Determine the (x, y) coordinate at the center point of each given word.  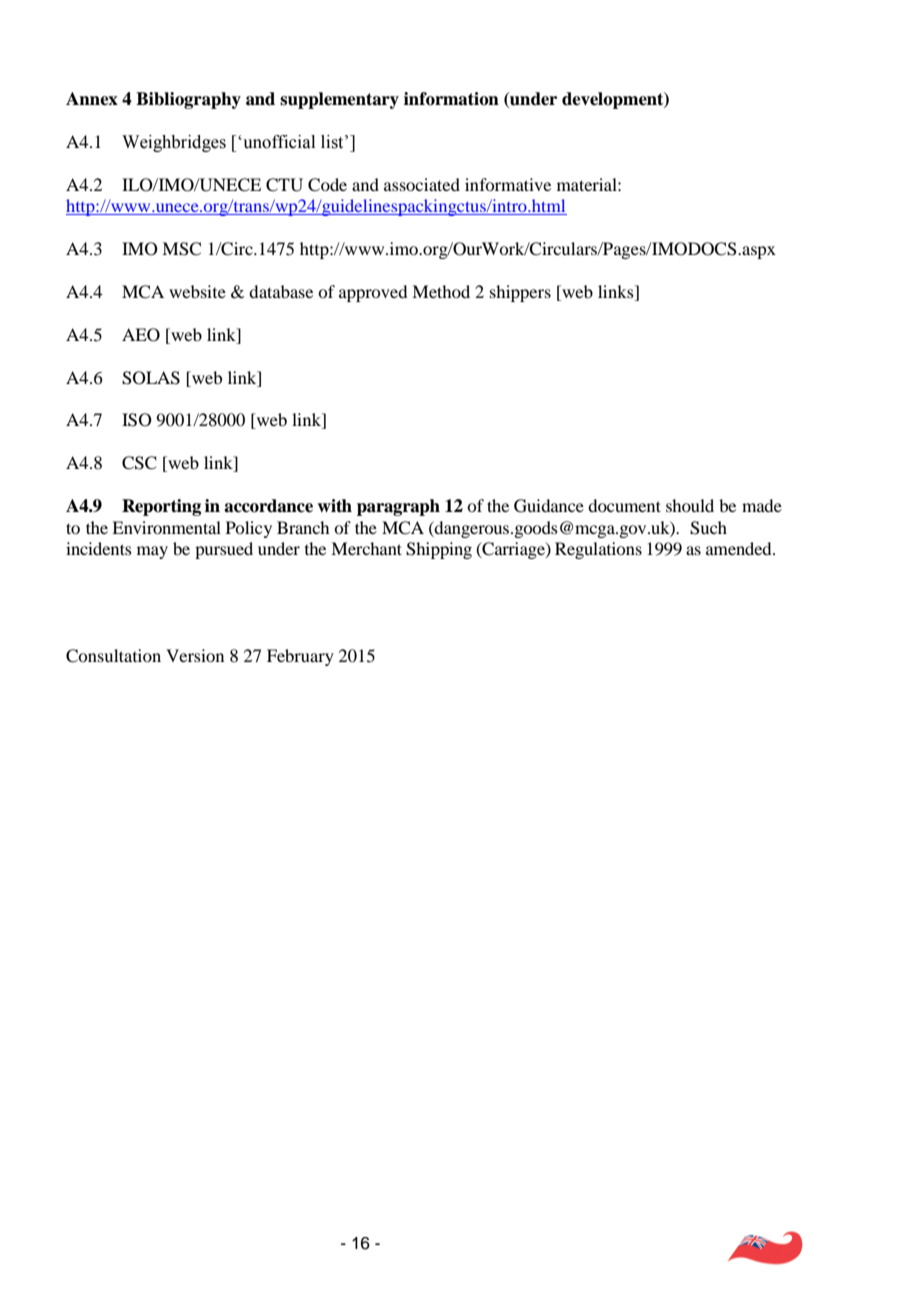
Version (195, 655)
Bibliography (188, 100)
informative (508, 184)
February (300, 657)
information (451, 99)
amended (740, 548)
